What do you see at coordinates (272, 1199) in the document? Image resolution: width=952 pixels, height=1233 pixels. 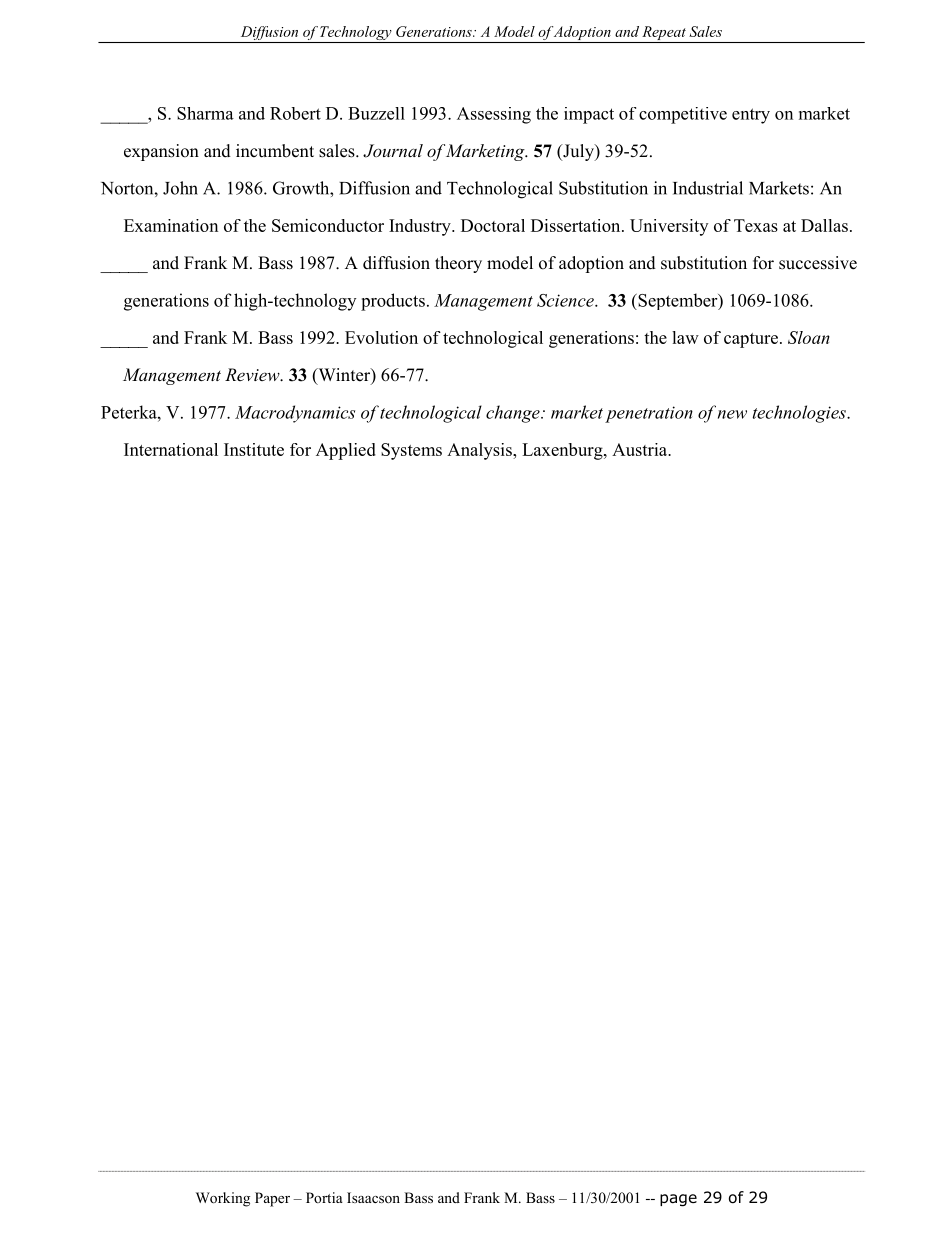 I see `Paper` at bounding box center [272, 1199].
